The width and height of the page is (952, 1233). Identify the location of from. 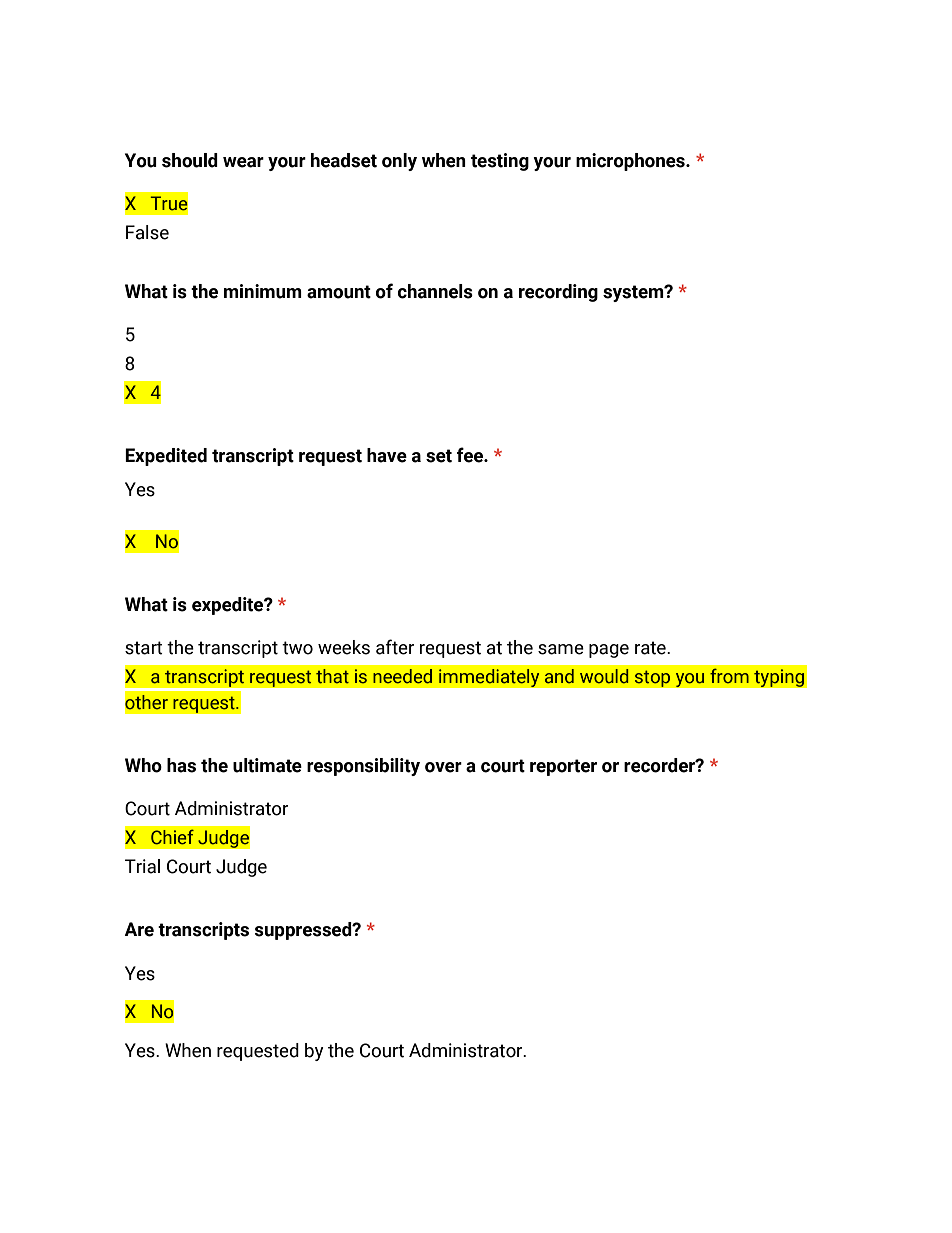
(729, 676).
